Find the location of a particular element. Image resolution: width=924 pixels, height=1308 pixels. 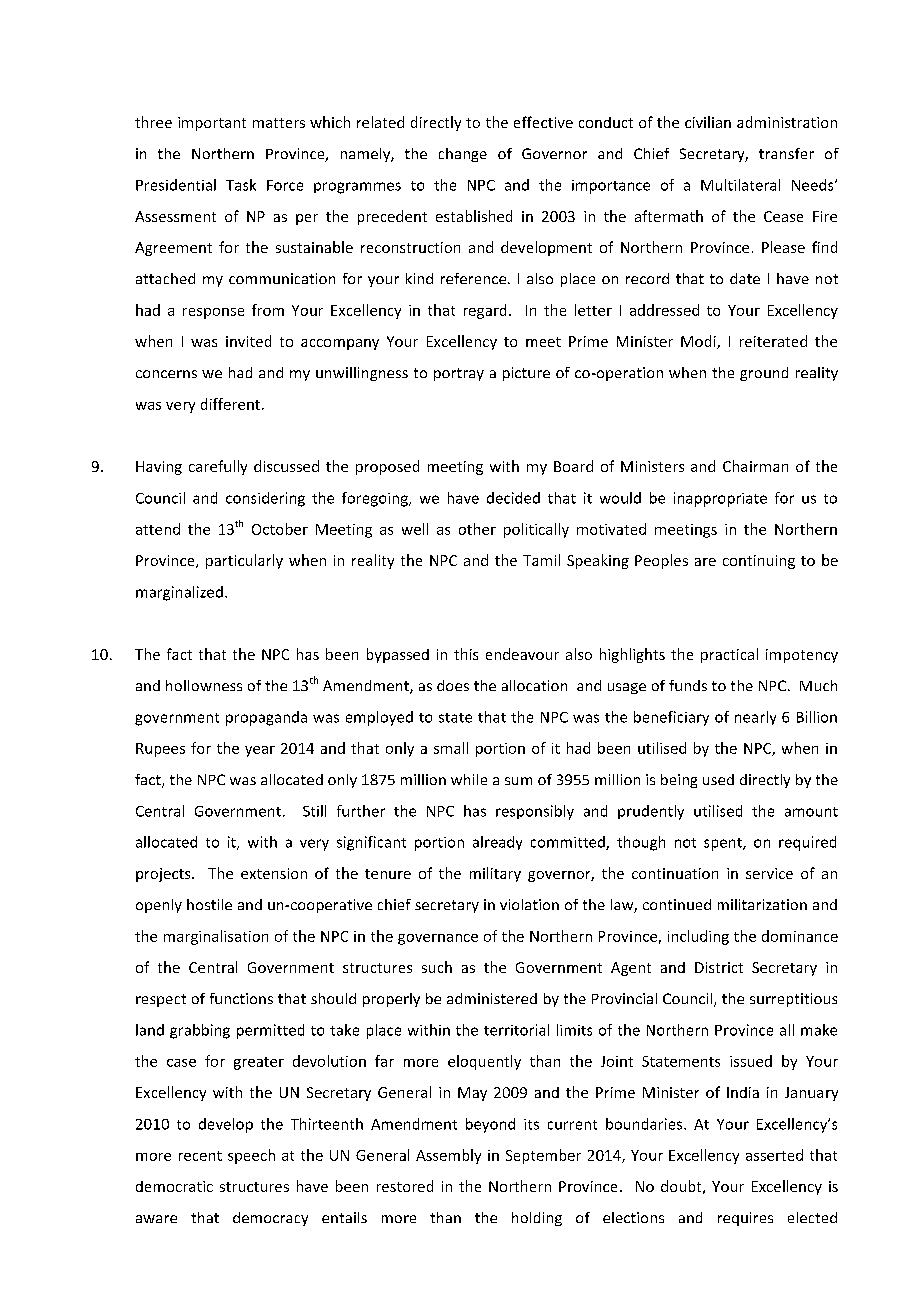

Task is located at coordinates (241, 185).
